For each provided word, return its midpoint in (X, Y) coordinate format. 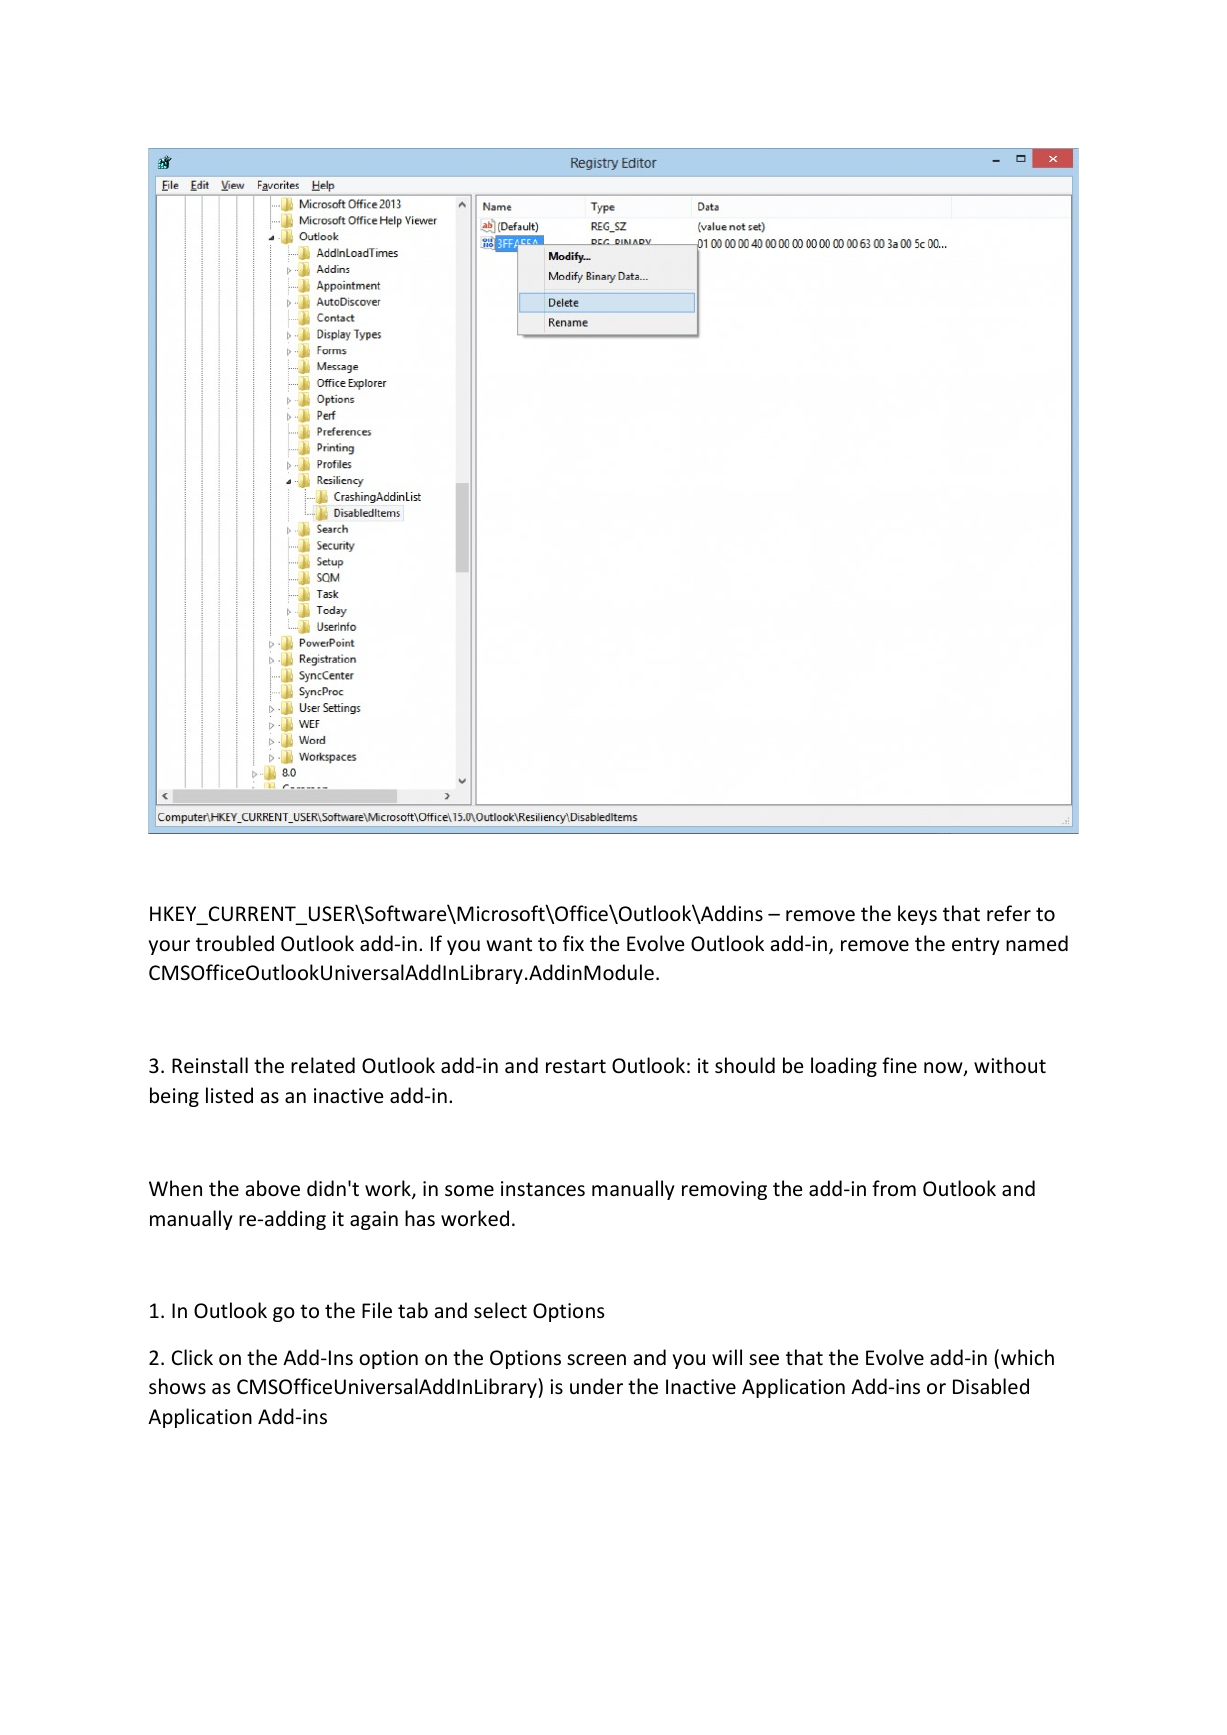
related (323, 1065)
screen (596, 1360)
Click (192, 1357)
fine (899, 1065)
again (374, 1220)
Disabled (991, 1386)
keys (917, 915)
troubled (235, 943)
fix (573, 943)
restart (576, 1066)
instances (543, 1189)
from (894, 1188)
